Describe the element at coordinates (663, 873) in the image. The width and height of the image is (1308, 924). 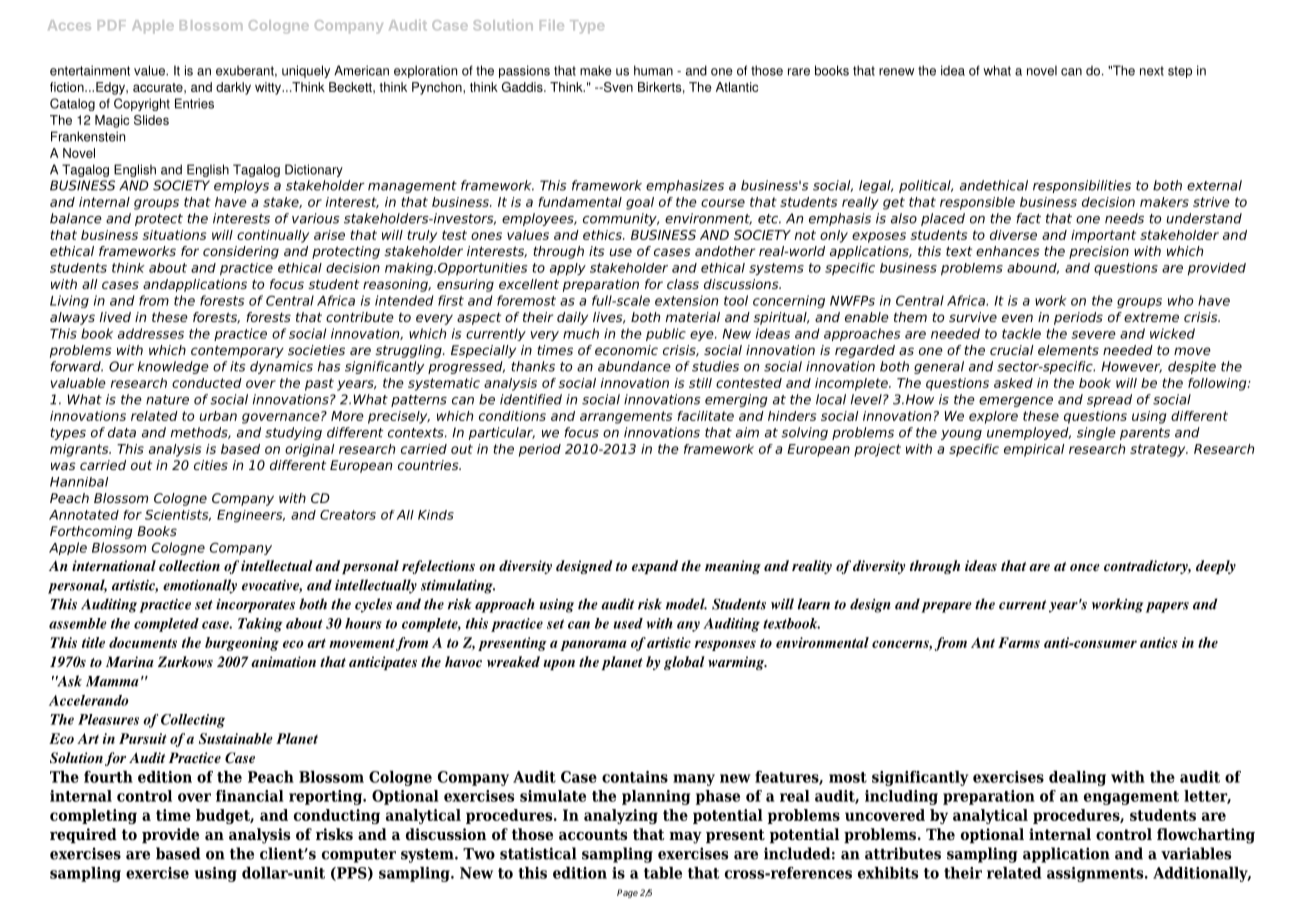
I see `table` at that location.
